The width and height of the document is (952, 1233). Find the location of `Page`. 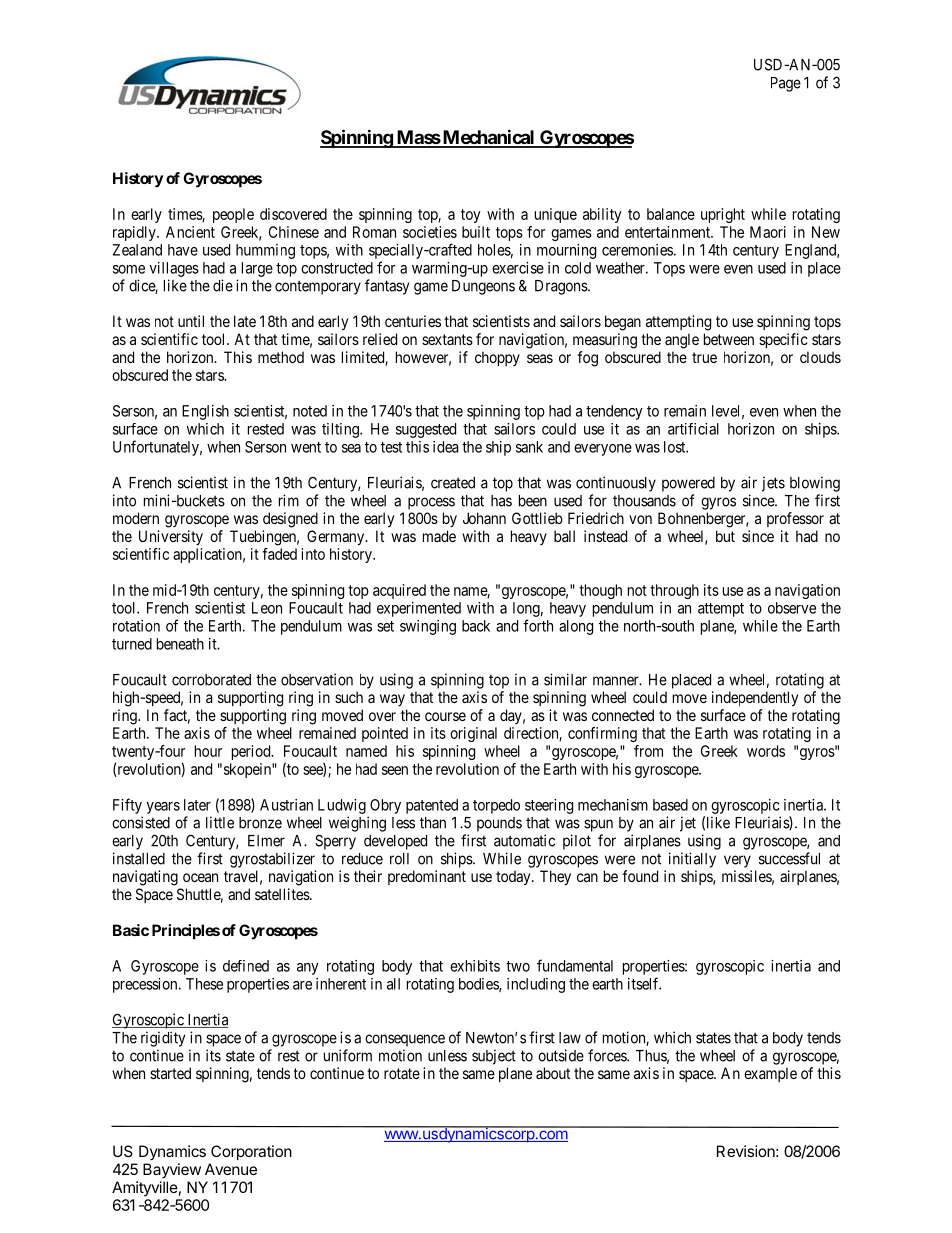

Page is located at coordinates (786, 84).
